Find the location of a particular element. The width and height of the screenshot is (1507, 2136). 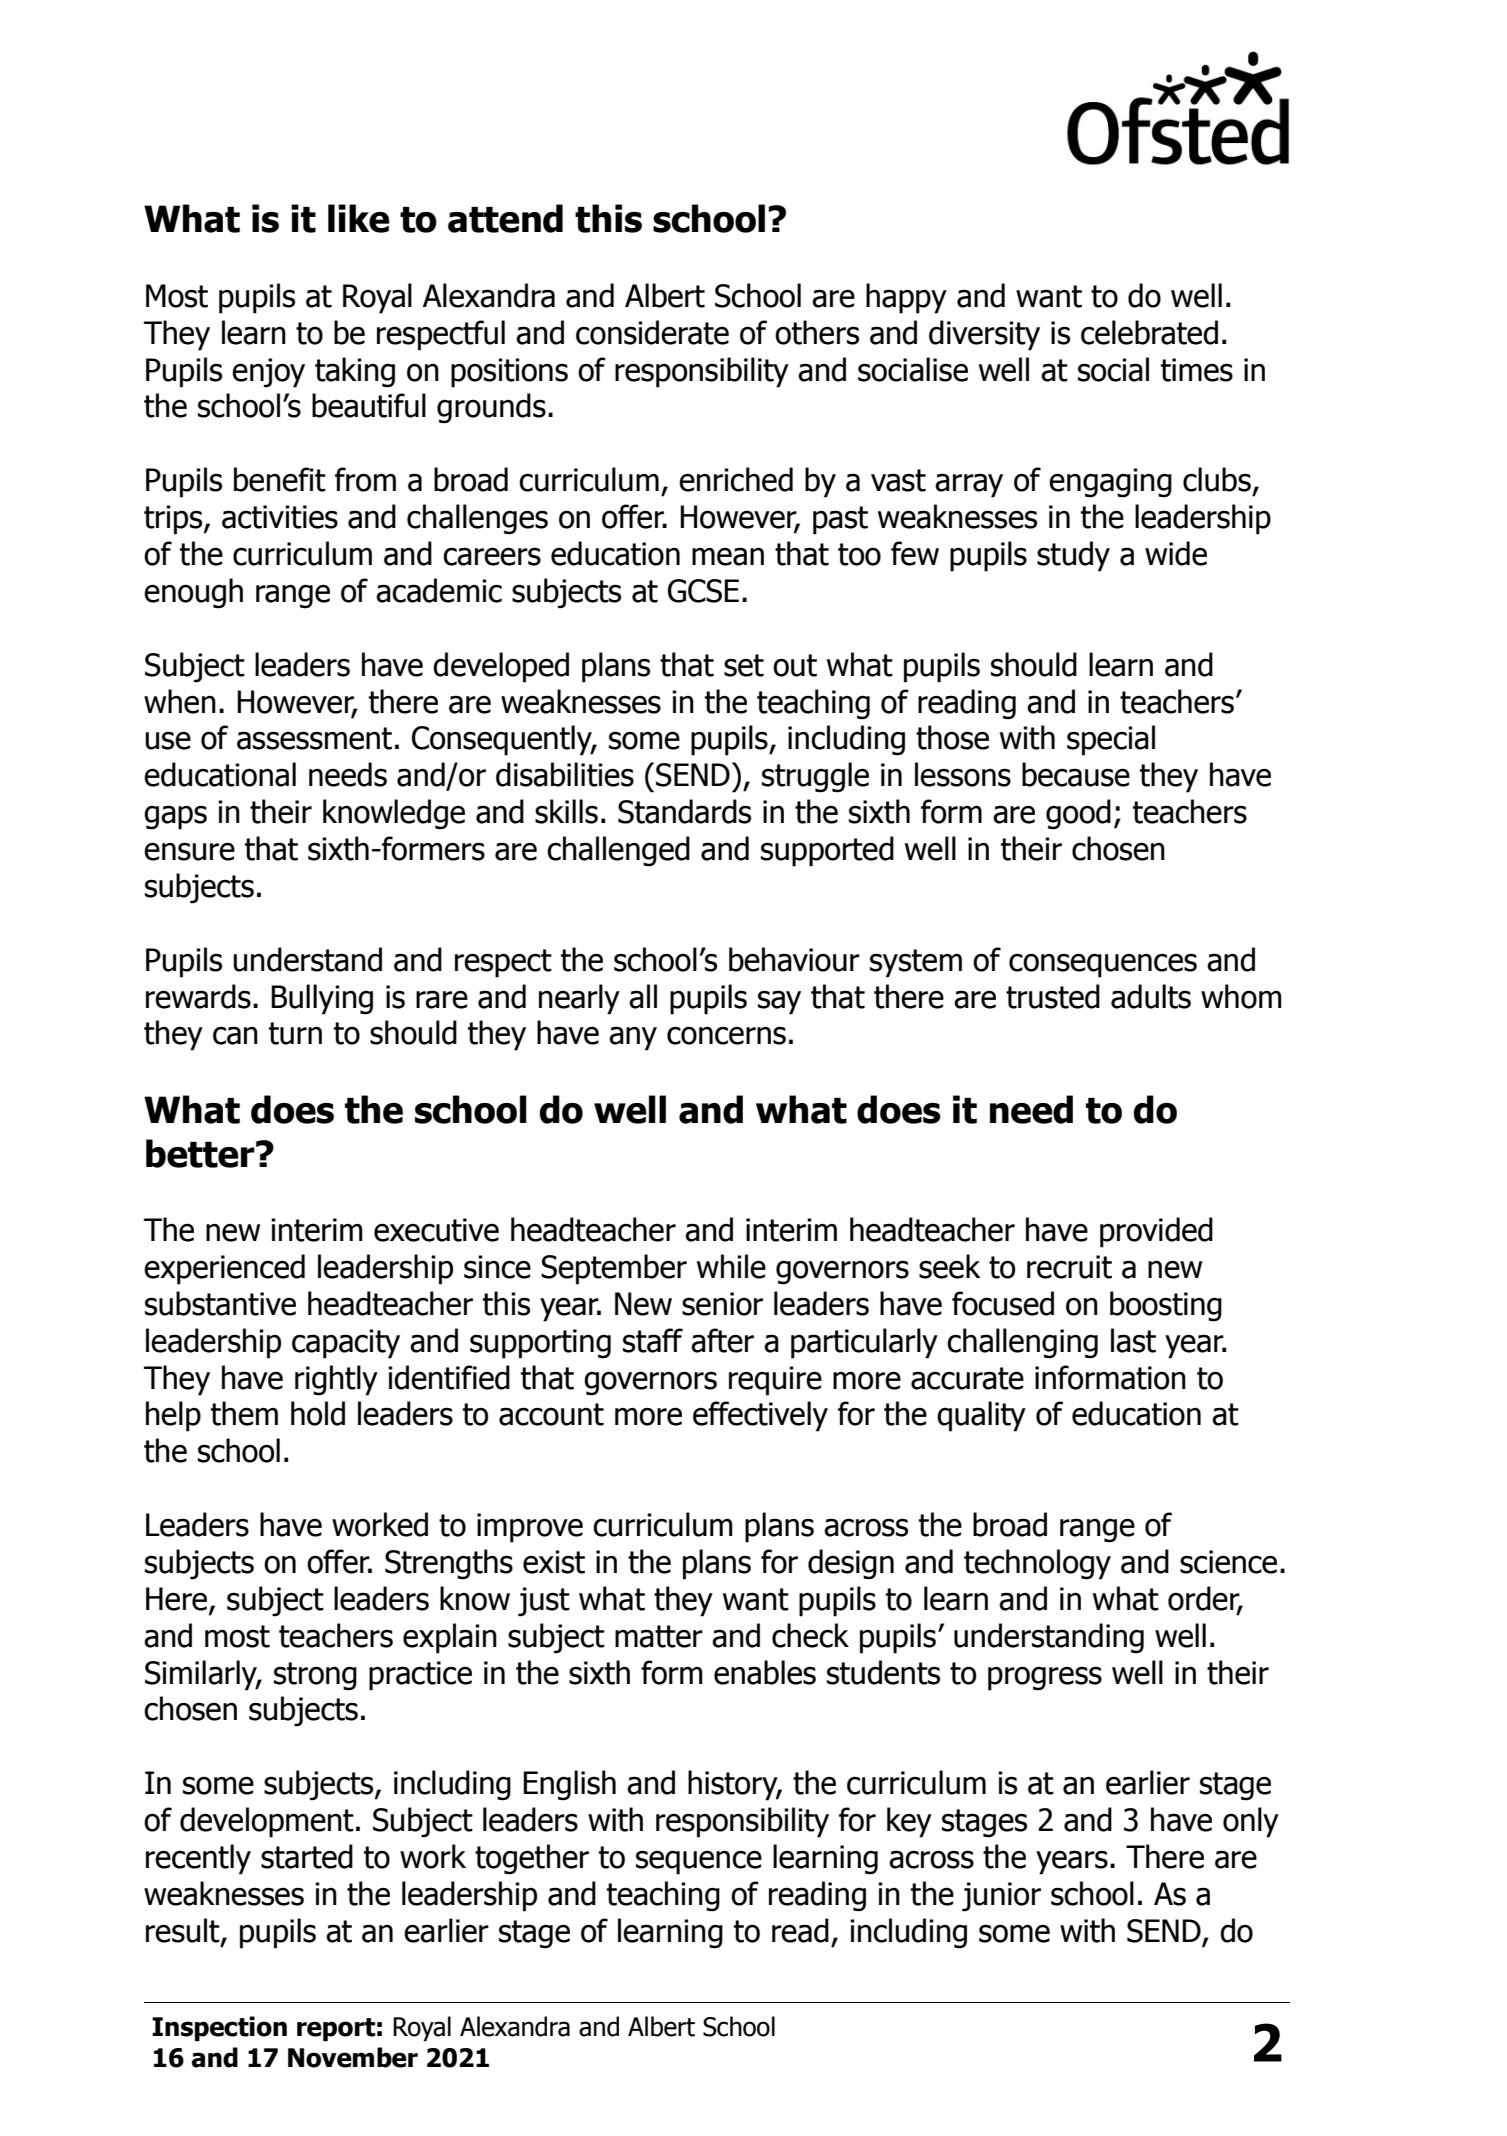

considerate is located at coordinates (652, 332).
